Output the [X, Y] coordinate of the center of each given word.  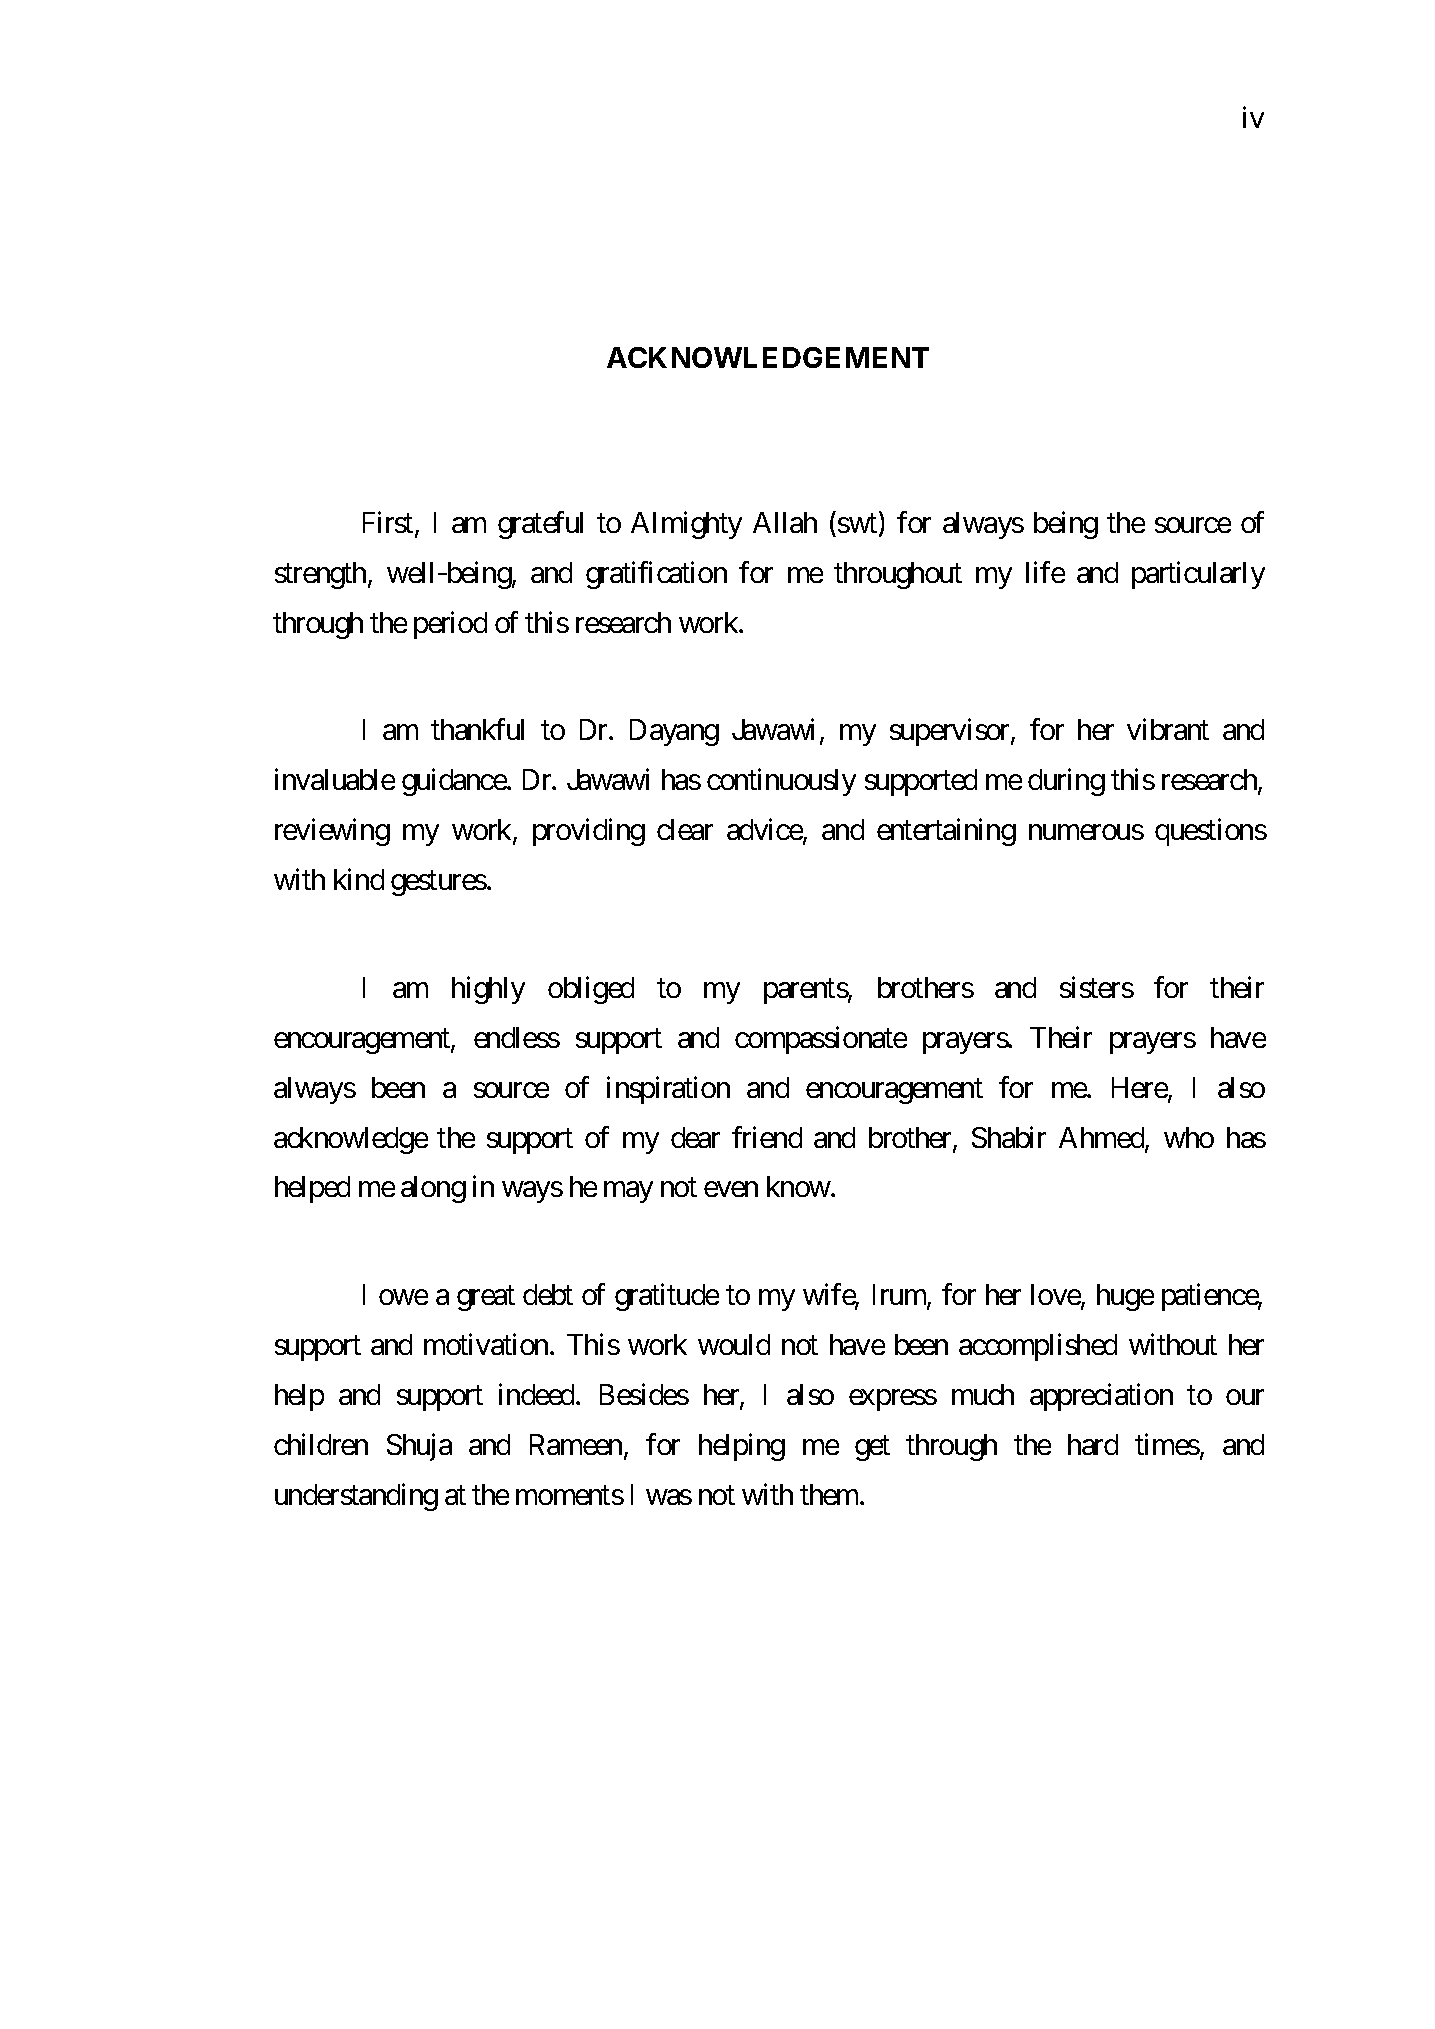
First [388, 522]
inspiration [668, 1090]
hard [1093, 1444]
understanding [356, 1497]
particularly [1198, 575]
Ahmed [1102, 1139]
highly [488, 990]
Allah [785, 522]
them [830, 1494]
